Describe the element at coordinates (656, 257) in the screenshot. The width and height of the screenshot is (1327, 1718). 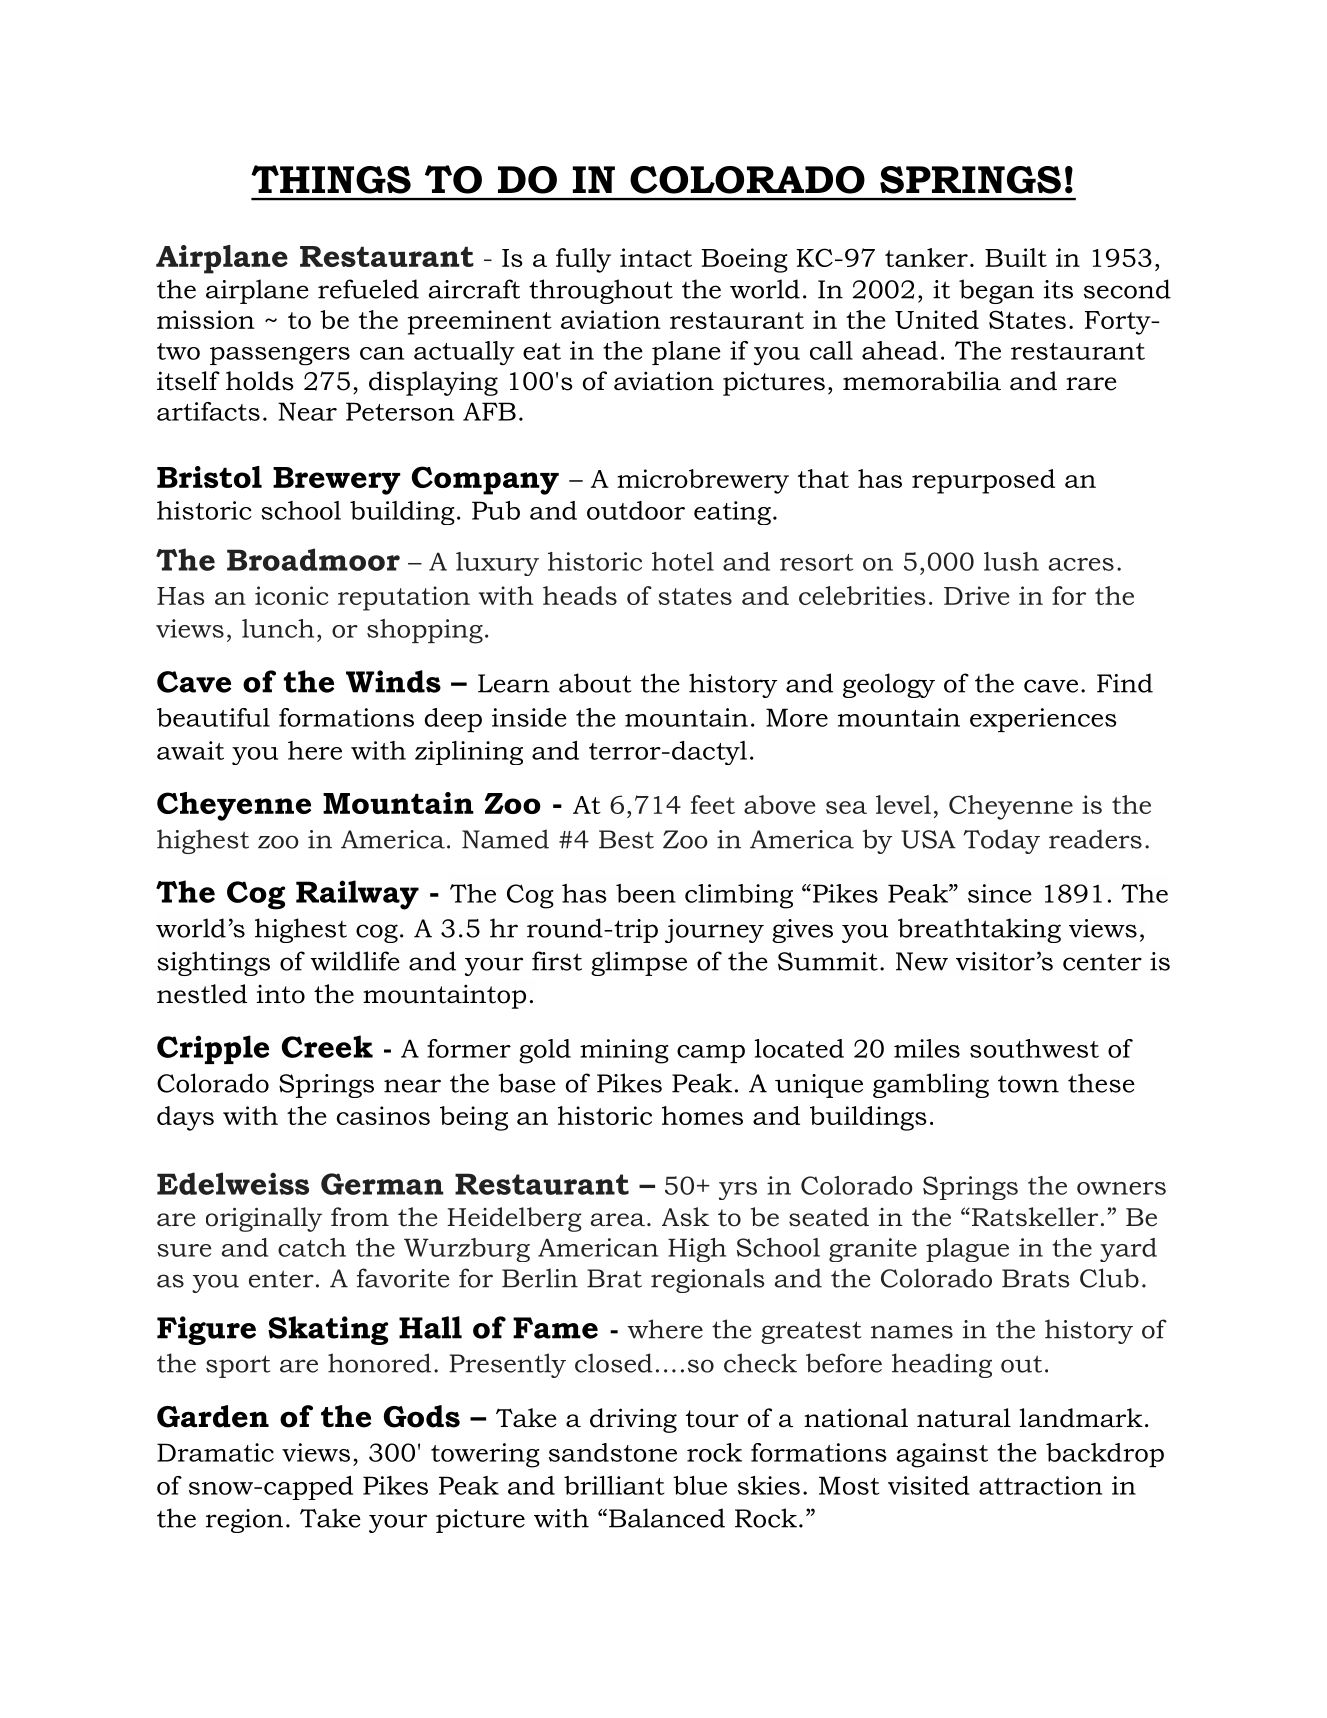
I see `intact` at that location.
